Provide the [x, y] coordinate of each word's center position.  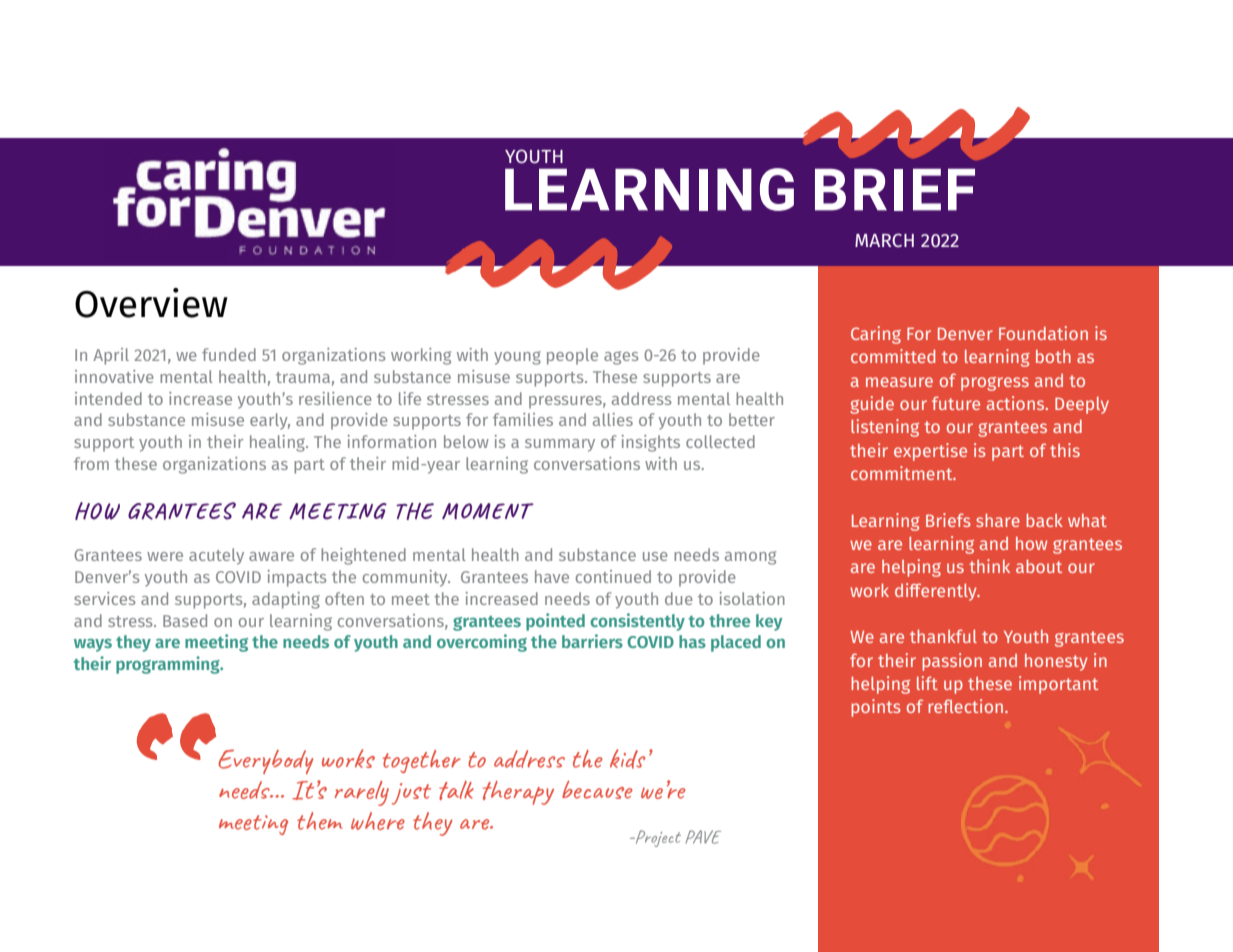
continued [613, 576]
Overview [151, 303]
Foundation [1043, 333]
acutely [216, 556]
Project [657, 838]
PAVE [703, 837]
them [319, 821]
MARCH [884, 240]
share [998, 520]
